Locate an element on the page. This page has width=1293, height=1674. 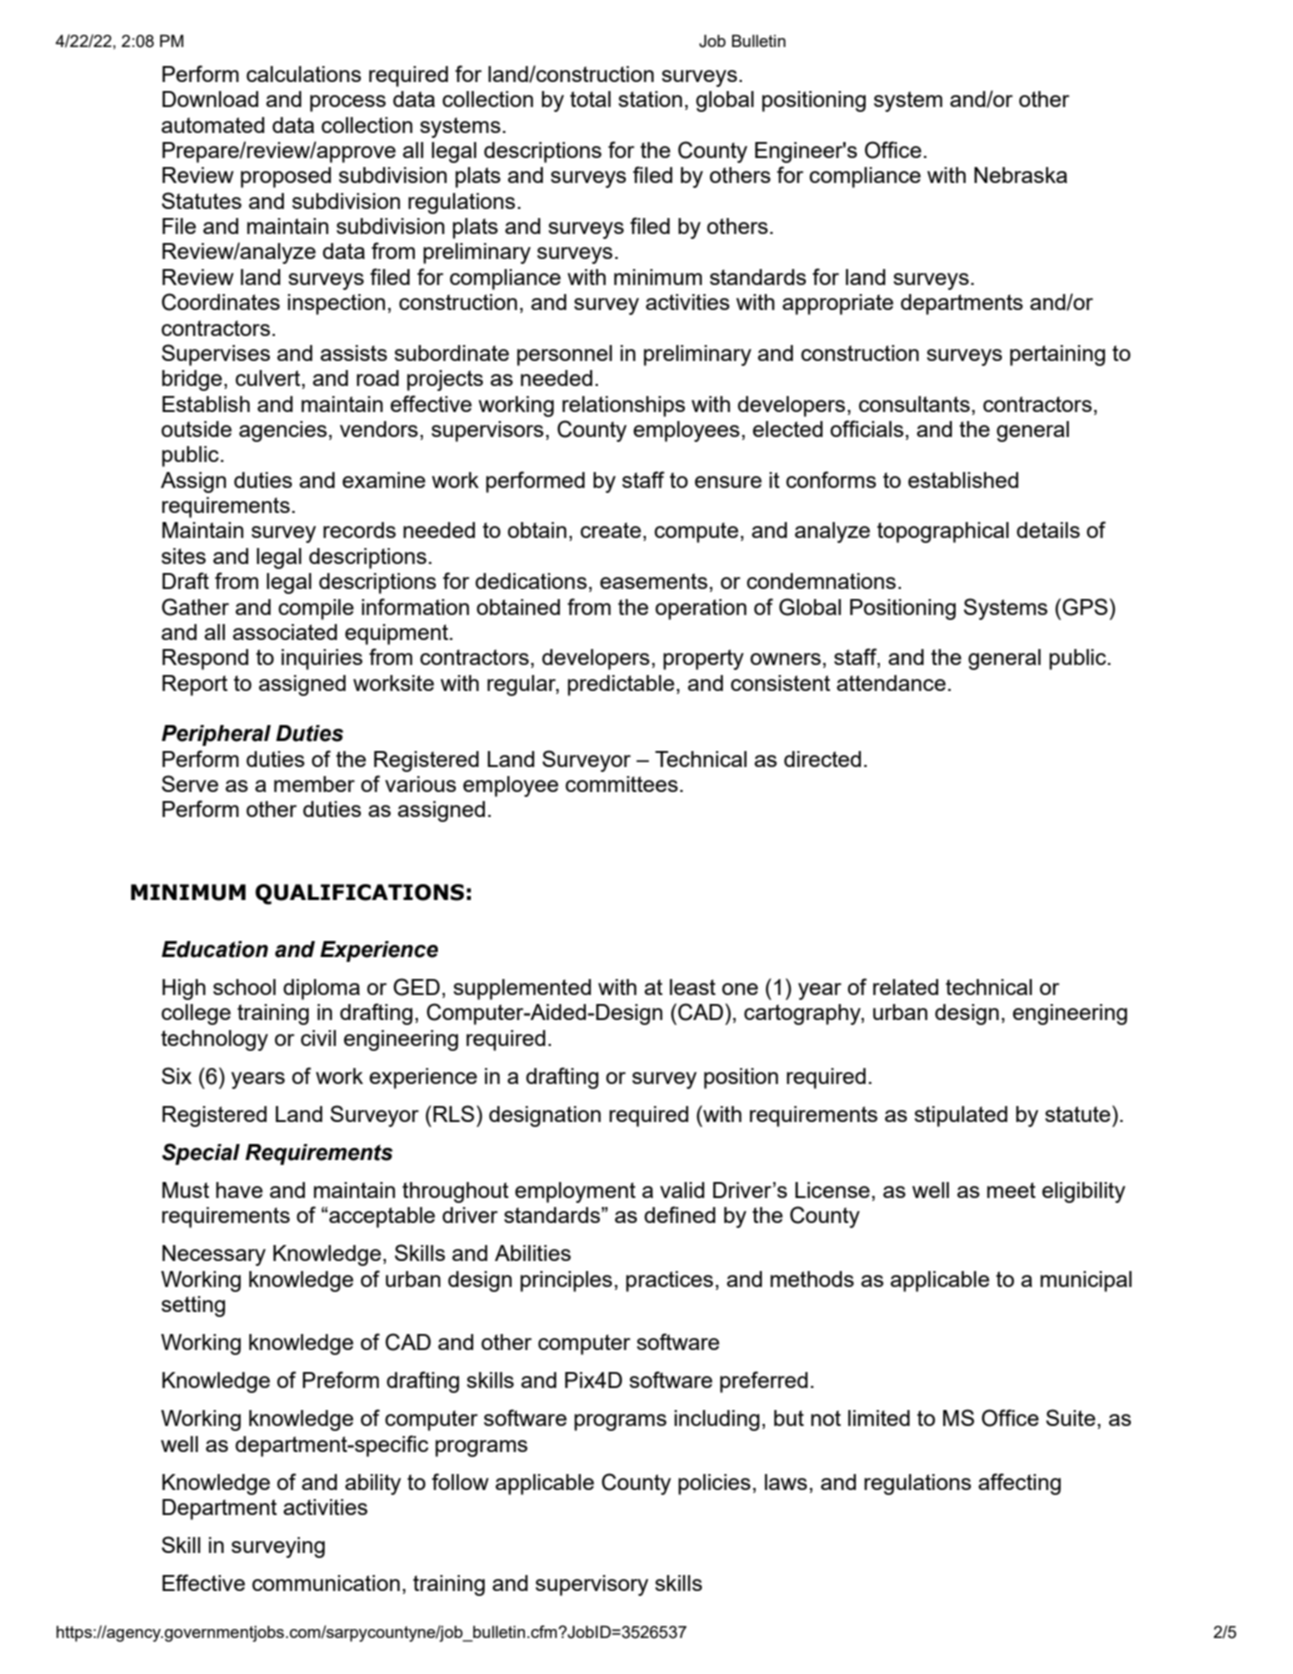
topographical is located at coordinates (943, 532).
